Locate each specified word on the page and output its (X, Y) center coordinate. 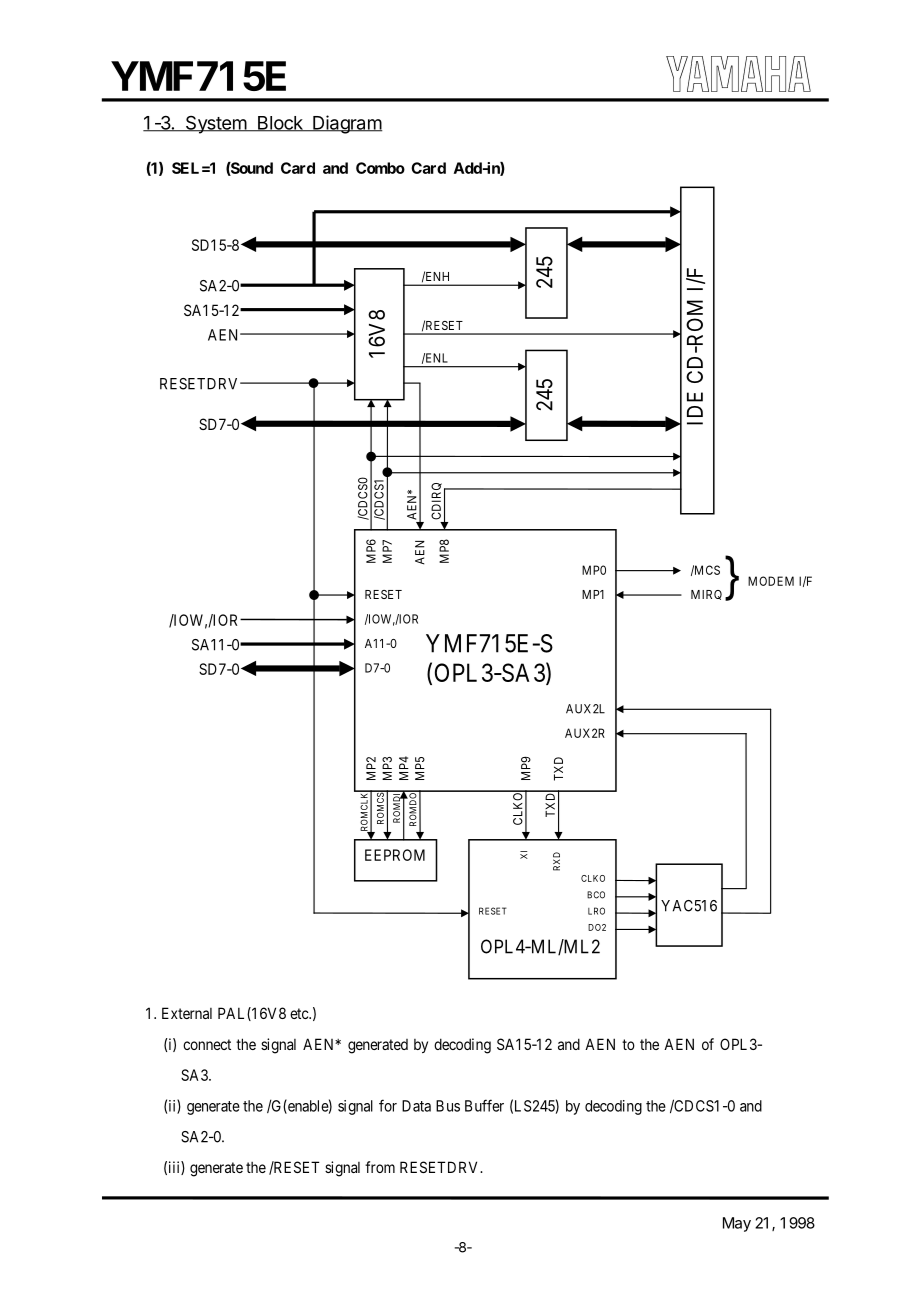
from (380, 1167)
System (215, 125)
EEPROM (395, 855)
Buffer (484, 1105)
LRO (596, 911)
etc (300, 1013)
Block (280, 124)
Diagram (346, 124)
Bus (448, 1106)
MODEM (771, 581)
